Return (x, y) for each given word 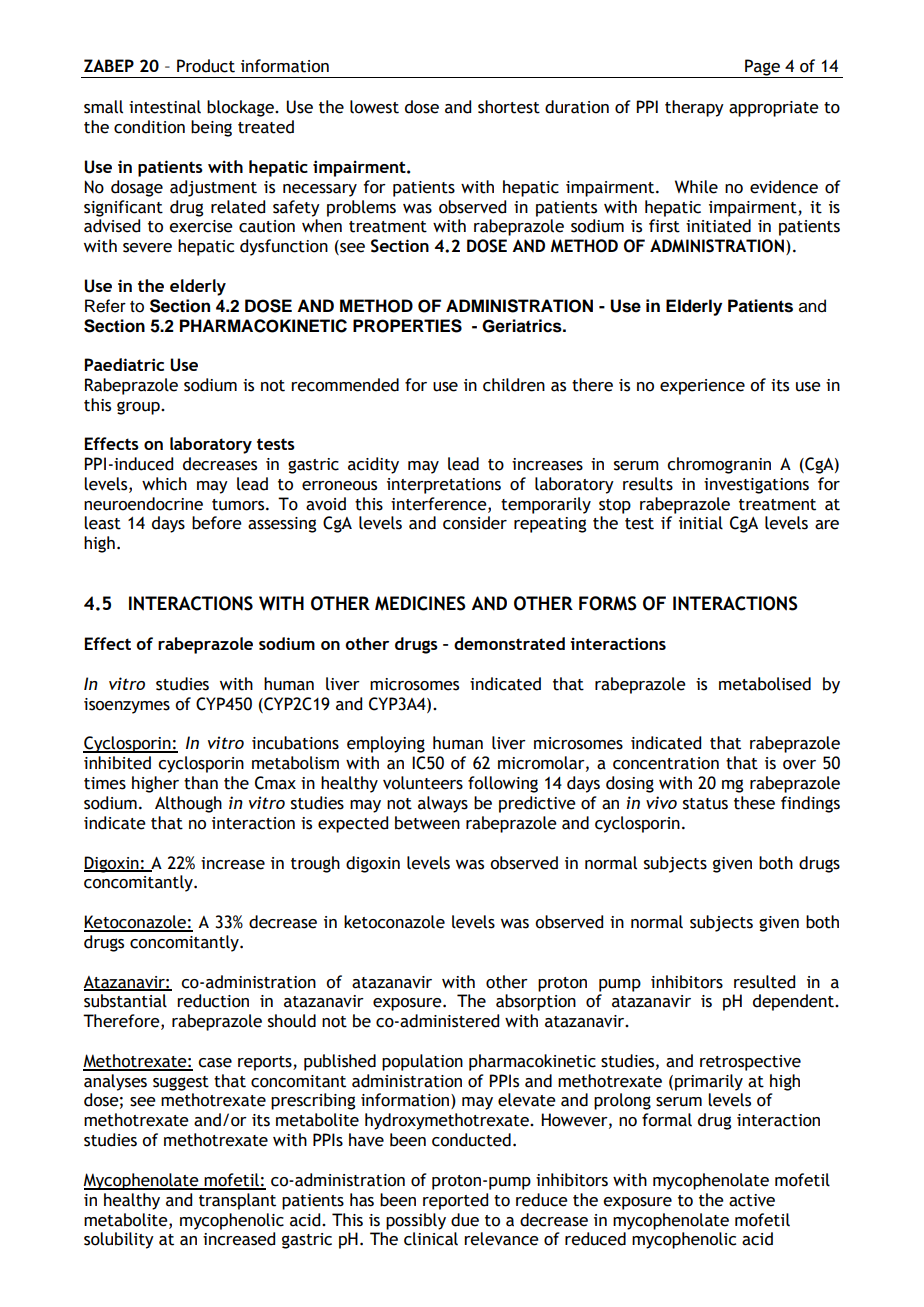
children (514, 385)
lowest (374, 107)
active (752, 1200)
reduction (213, 1001)
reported (455, 1201)
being (211, 128)
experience (702, 387)
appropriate (774, 109)
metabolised (765, 684)
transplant (237, 1201)
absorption (536, 1002)
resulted (764, 982)
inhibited (117, 763)
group (139, 408)
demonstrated (509, 643)
